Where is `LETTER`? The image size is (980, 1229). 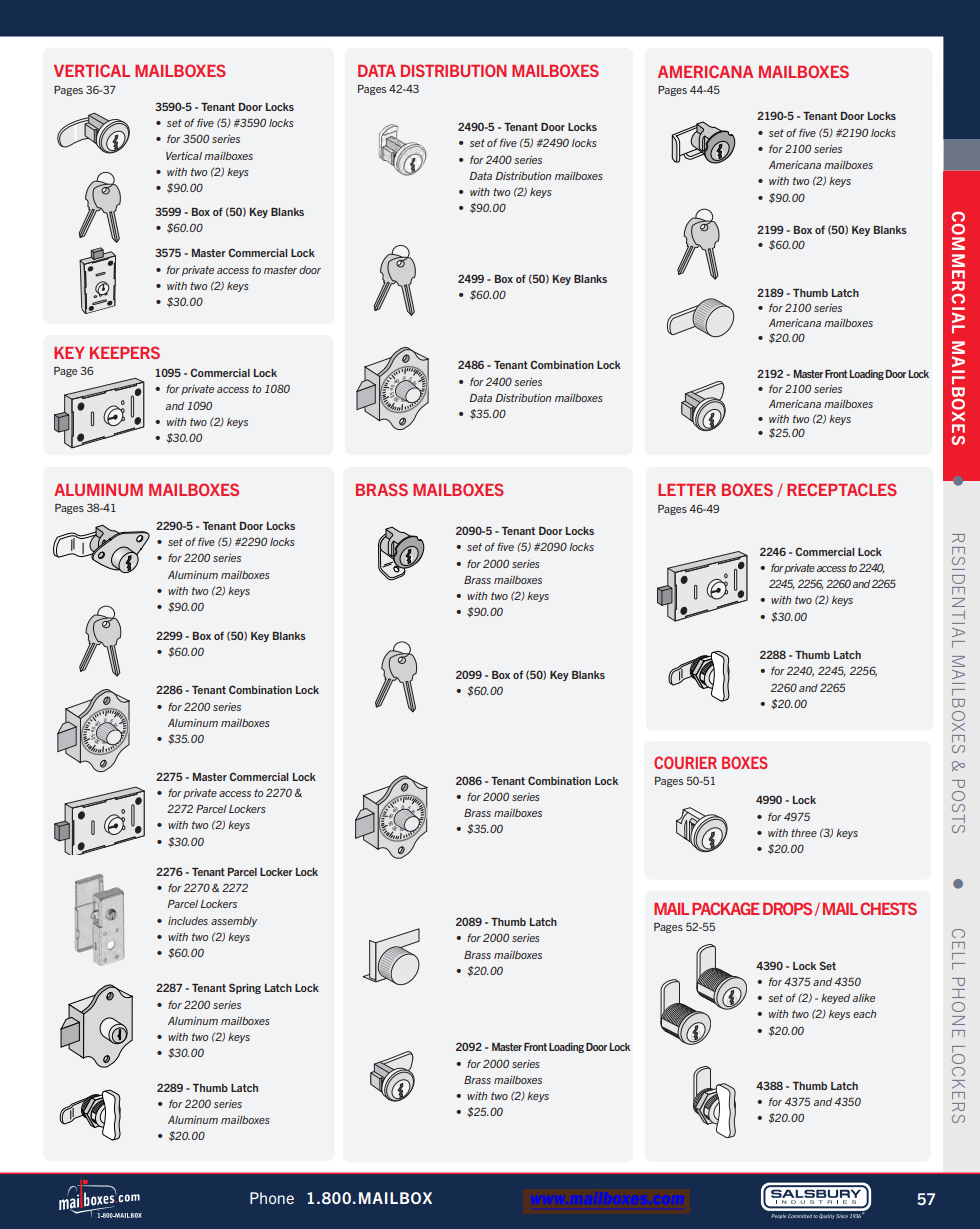 LETTER is located at coordinates (687, 490).
